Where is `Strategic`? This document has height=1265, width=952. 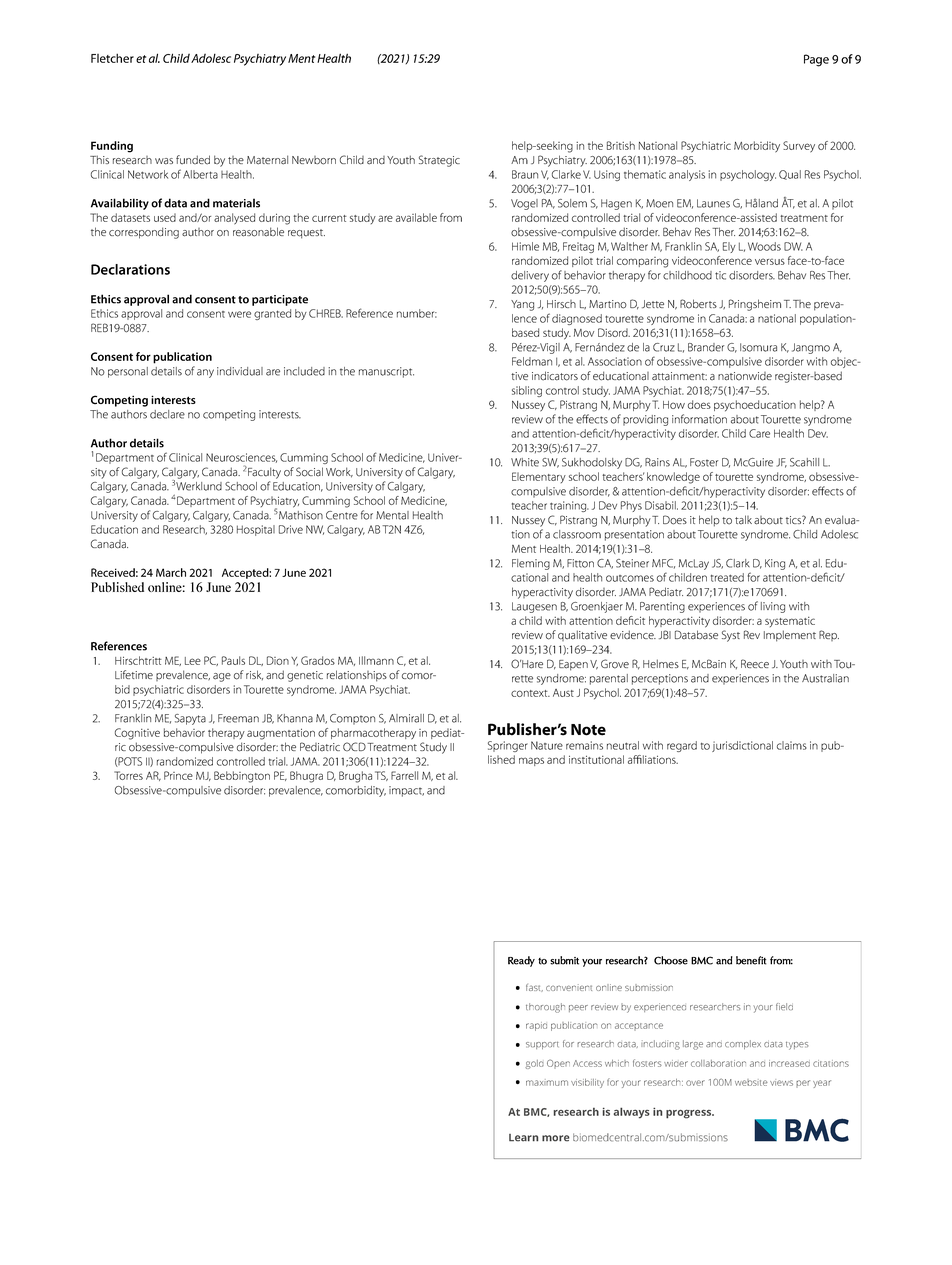 Strategic is located at coordinates (439, 161).
